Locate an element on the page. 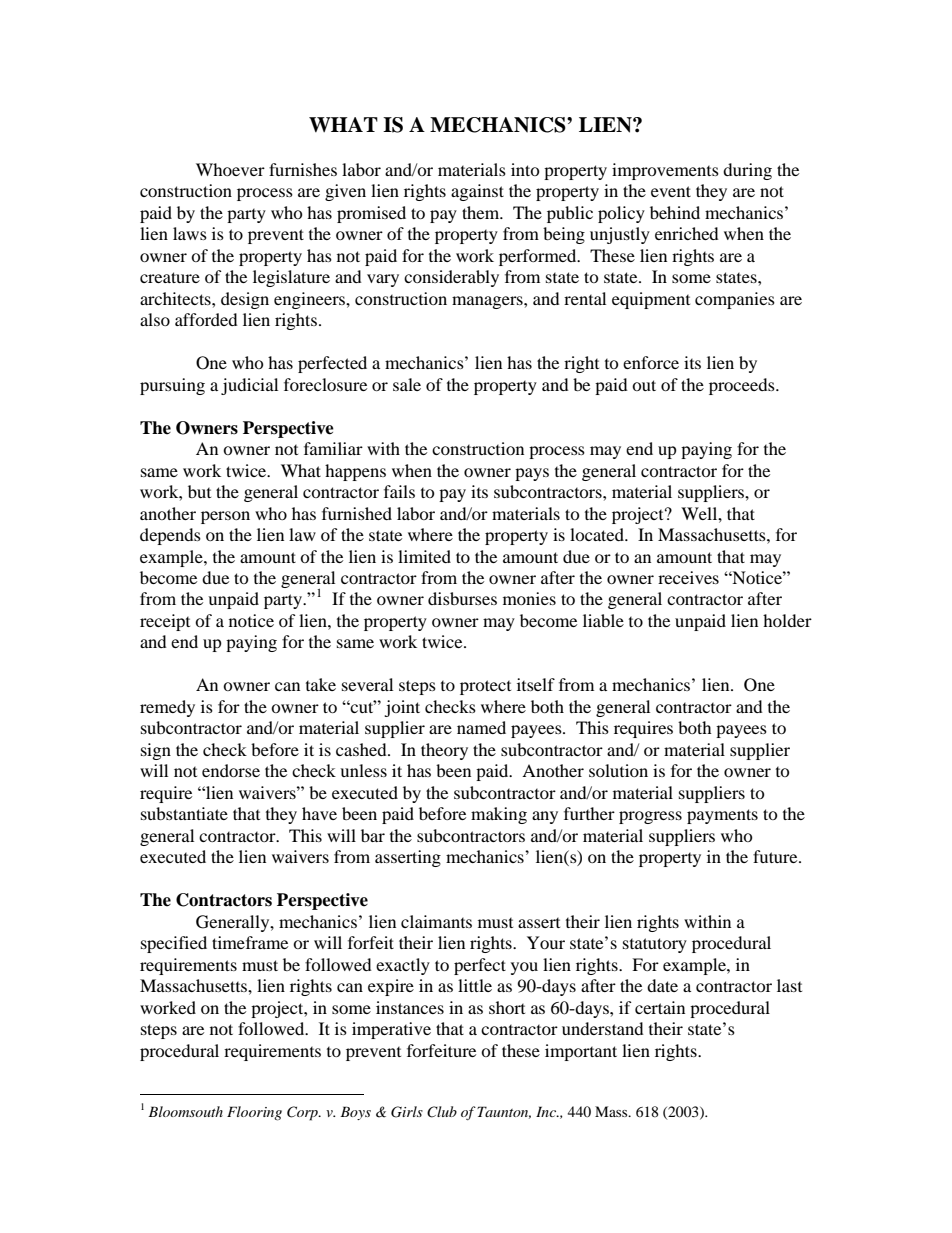 The height and width of the image is (1233, 952). holder is located at coordinates (787, 620).
